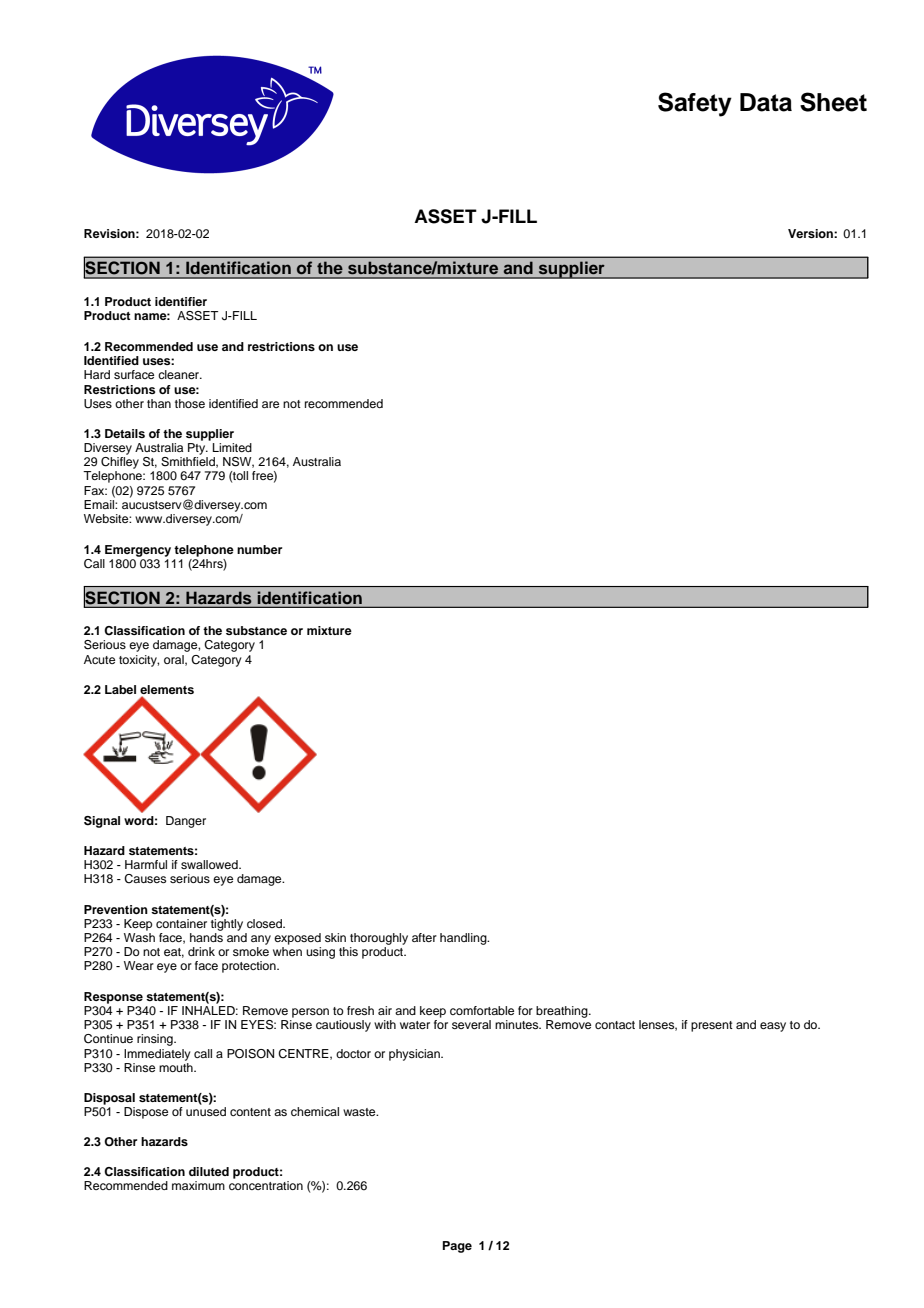 Image resolution: width=924 pixels, height=1308 pixels. I want to click on number, so click(259, 549).
